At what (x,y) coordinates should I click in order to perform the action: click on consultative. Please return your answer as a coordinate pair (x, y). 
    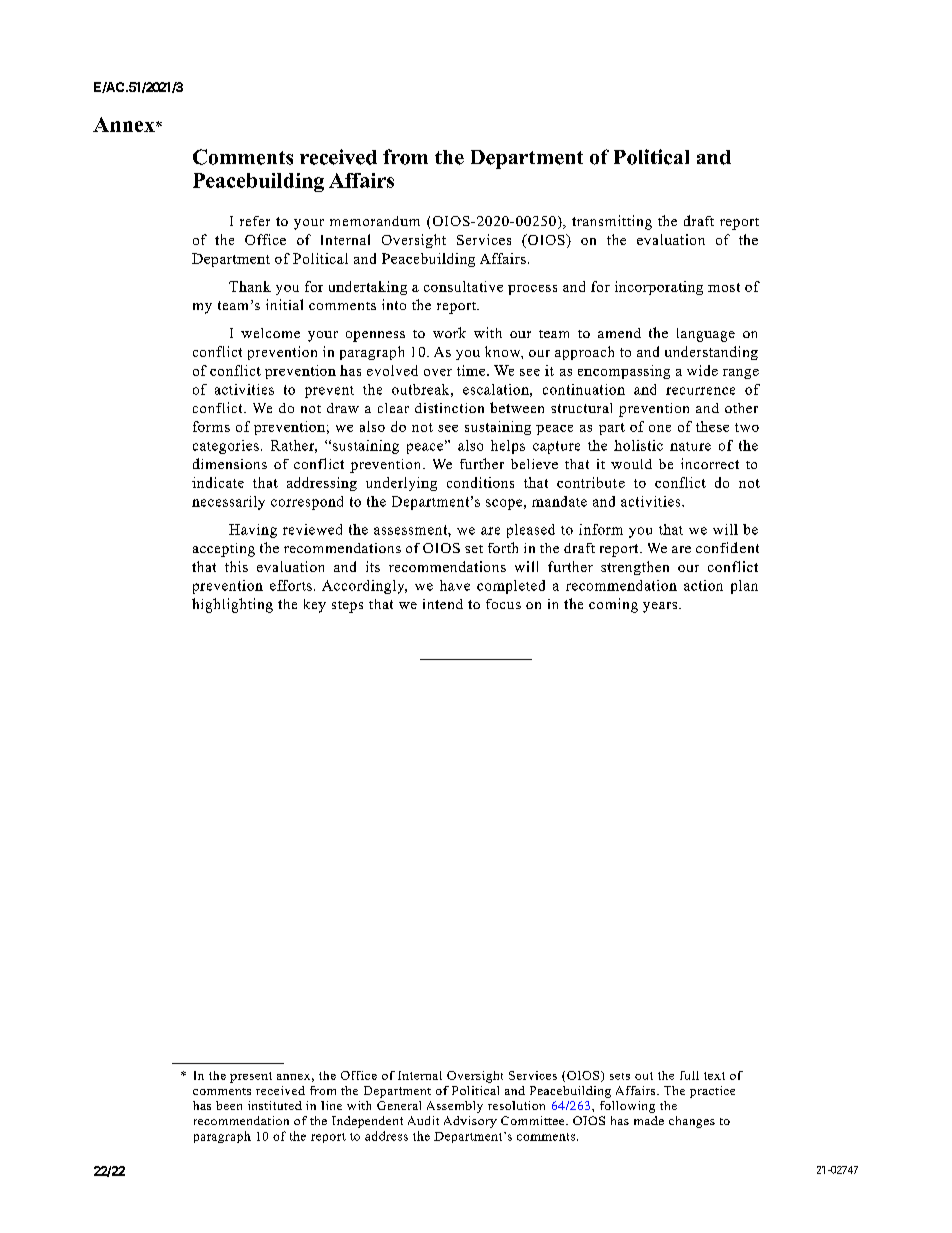
    Looking at the image, I should click on (463, 286).
